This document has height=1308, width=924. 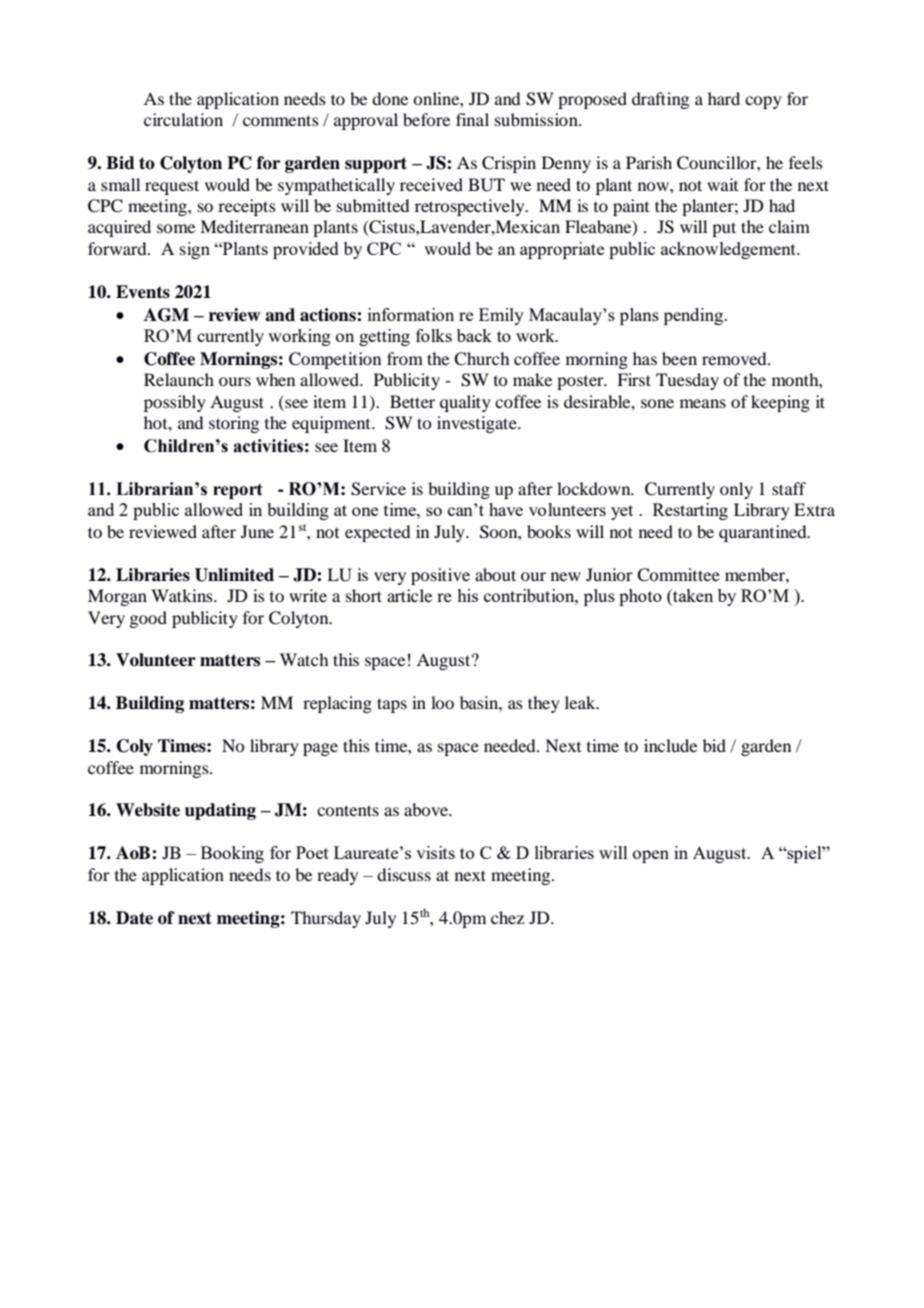 What do you see at coordinates (724, 98) in the document?
I see `hard` at bounding box center [724, 98].
